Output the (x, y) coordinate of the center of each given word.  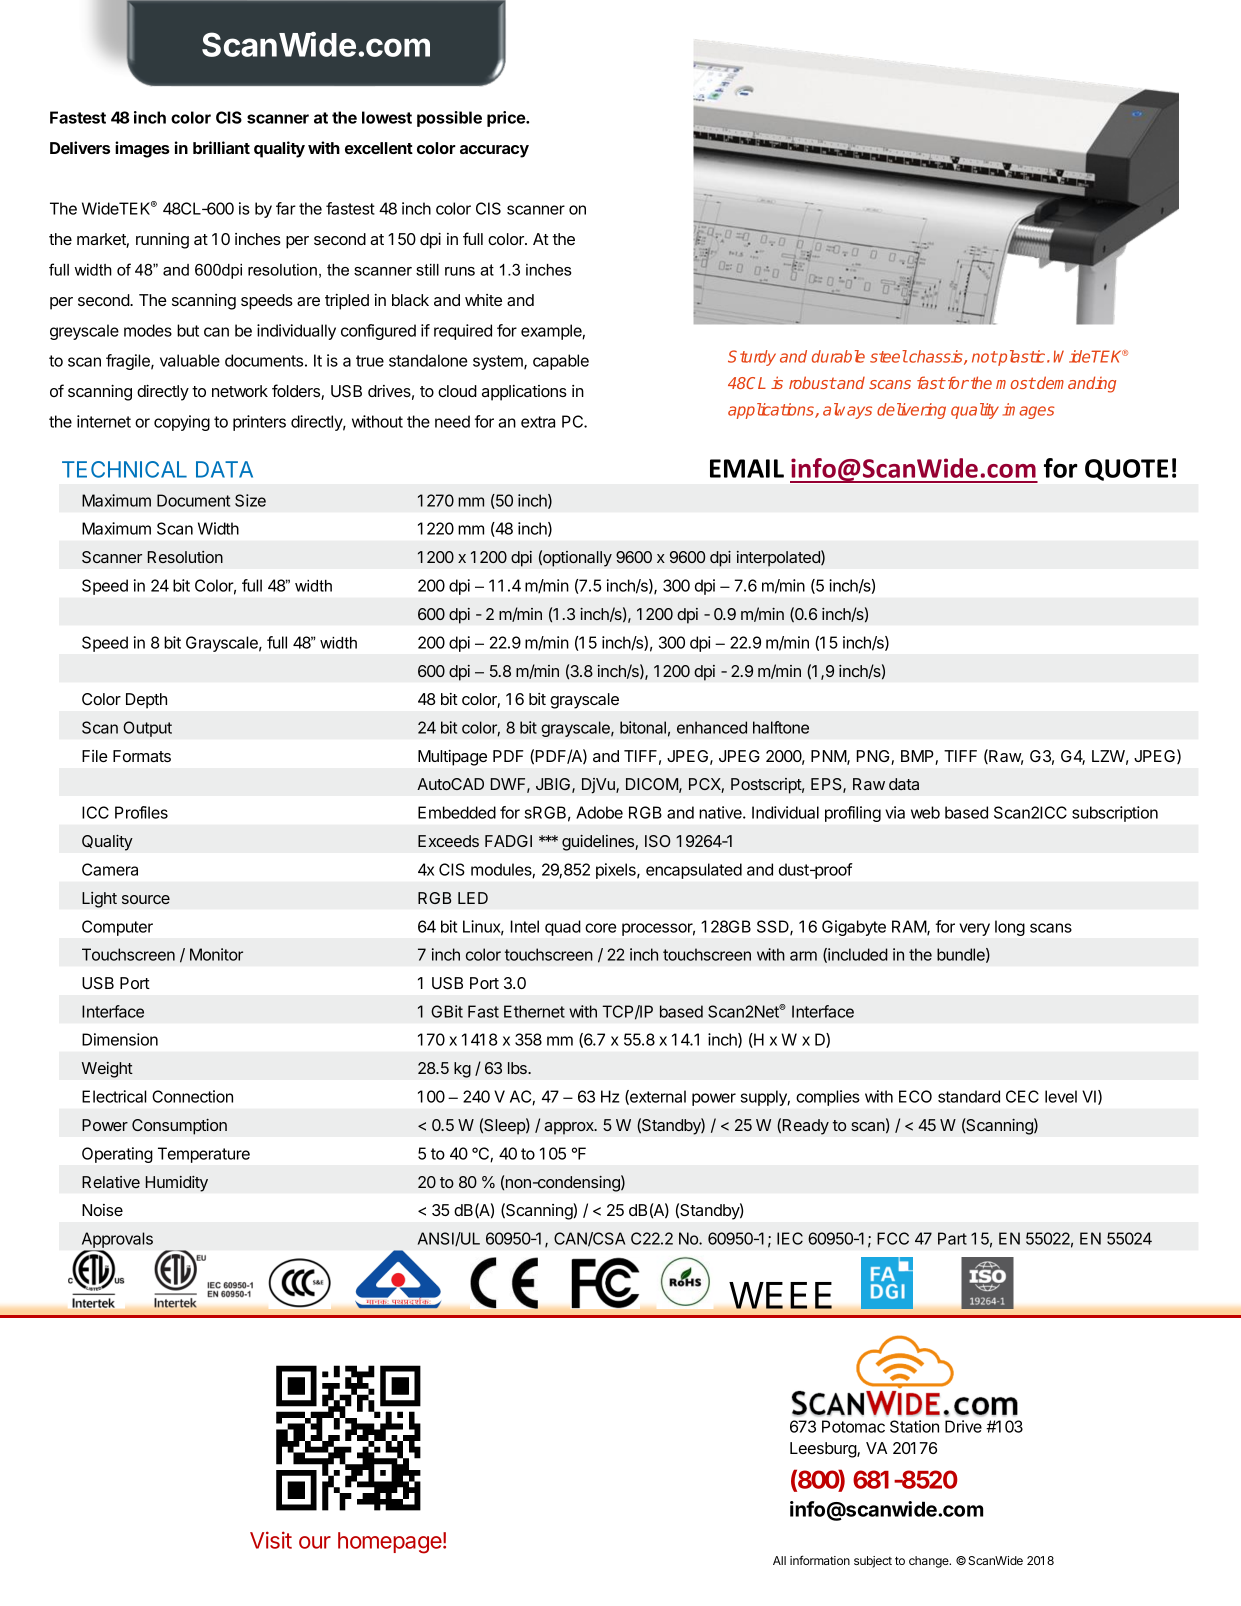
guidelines (599, 842)
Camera (110, 869)
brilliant (221, 147)
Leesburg (824, 1450)
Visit (271, 1540)
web (925, 812)
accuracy (494, 151)
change (930, 1562)
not (984, 357)
